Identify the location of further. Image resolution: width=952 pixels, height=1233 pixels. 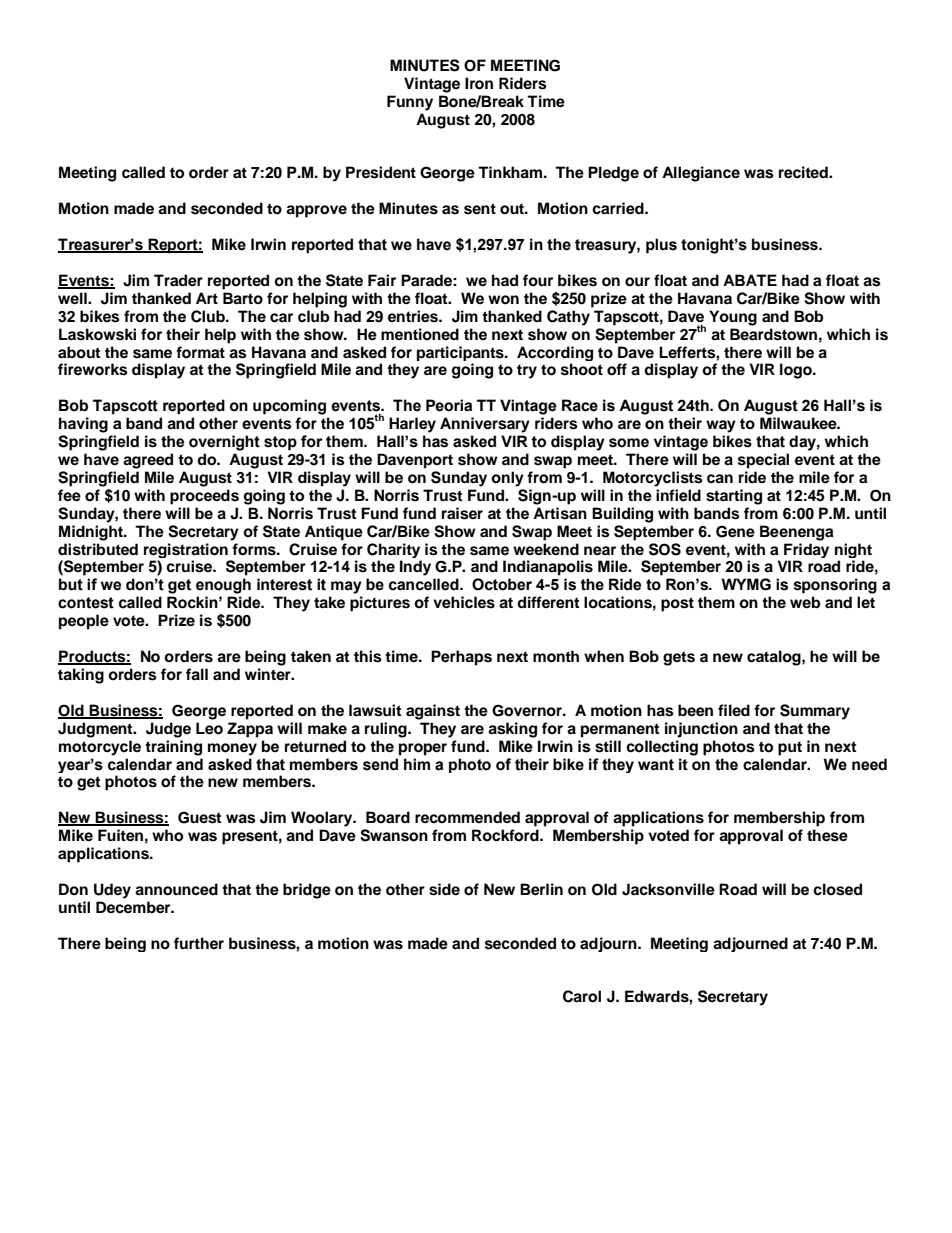
(199, 943).
